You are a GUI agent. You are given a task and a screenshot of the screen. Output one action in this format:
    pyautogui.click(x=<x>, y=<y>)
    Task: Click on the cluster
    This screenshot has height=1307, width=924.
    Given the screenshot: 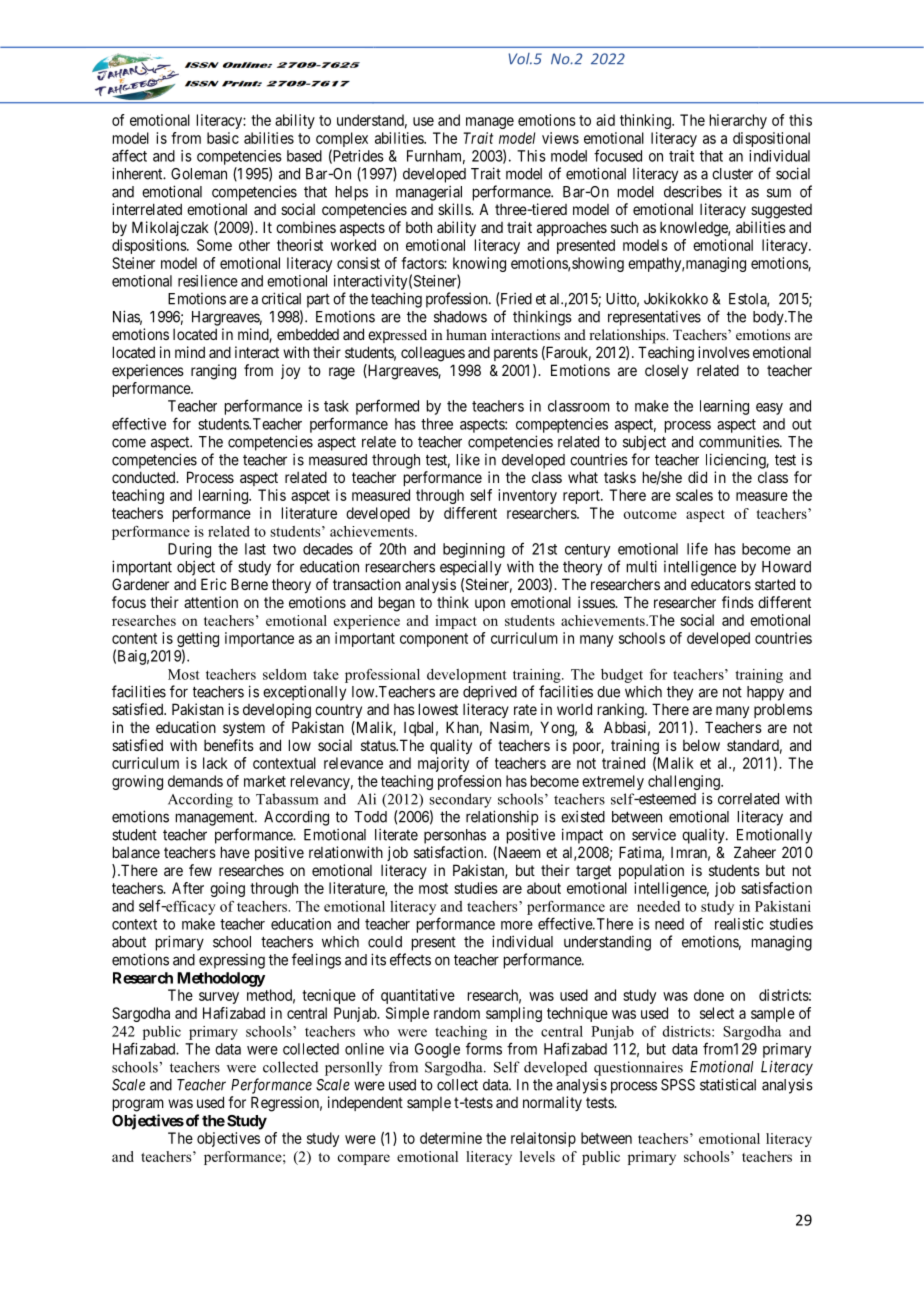 What is the action you would take?
    pyautogui.click(x=732, y=174)
